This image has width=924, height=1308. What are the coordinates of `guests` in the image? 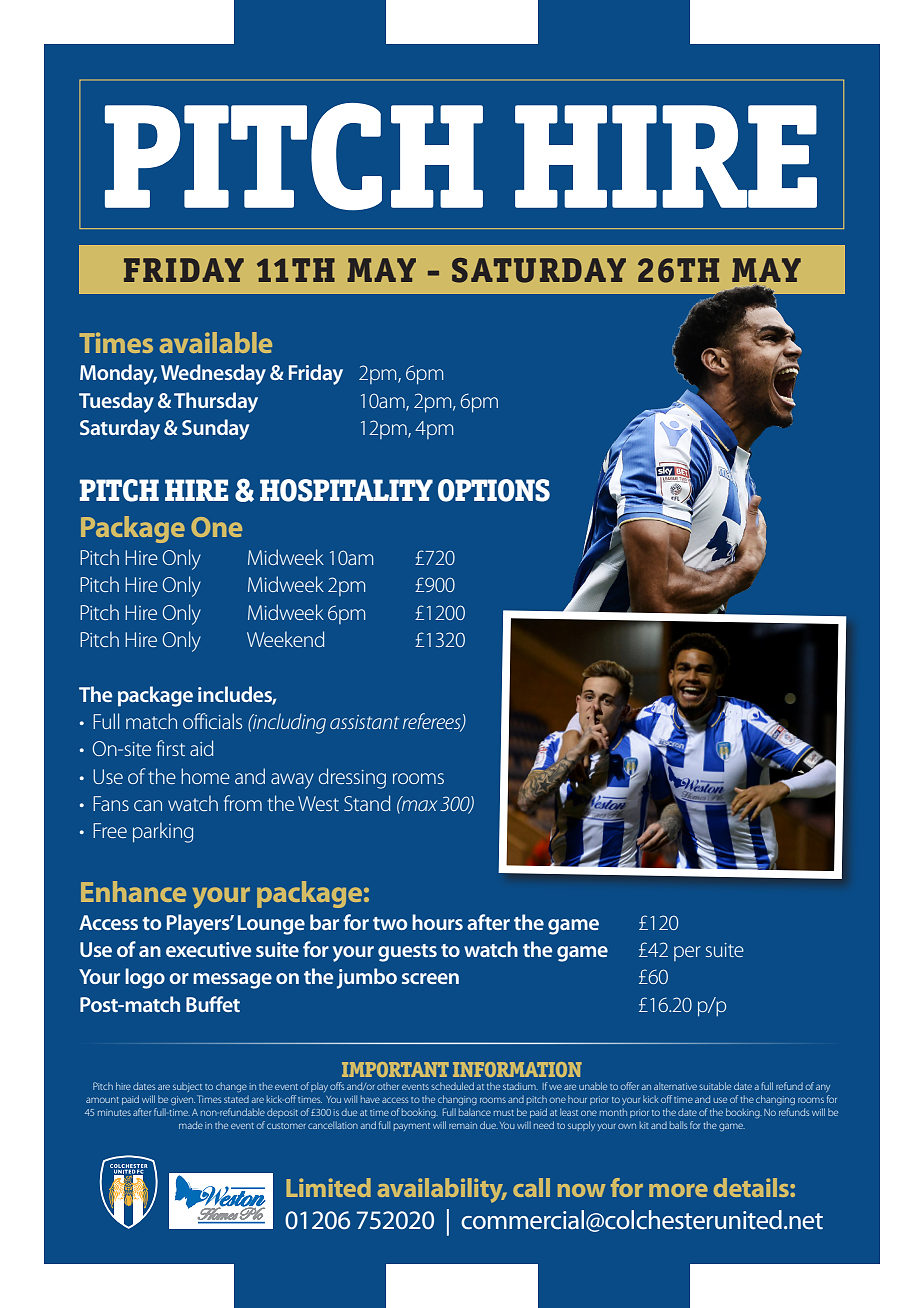 It's located at (407, 953).
